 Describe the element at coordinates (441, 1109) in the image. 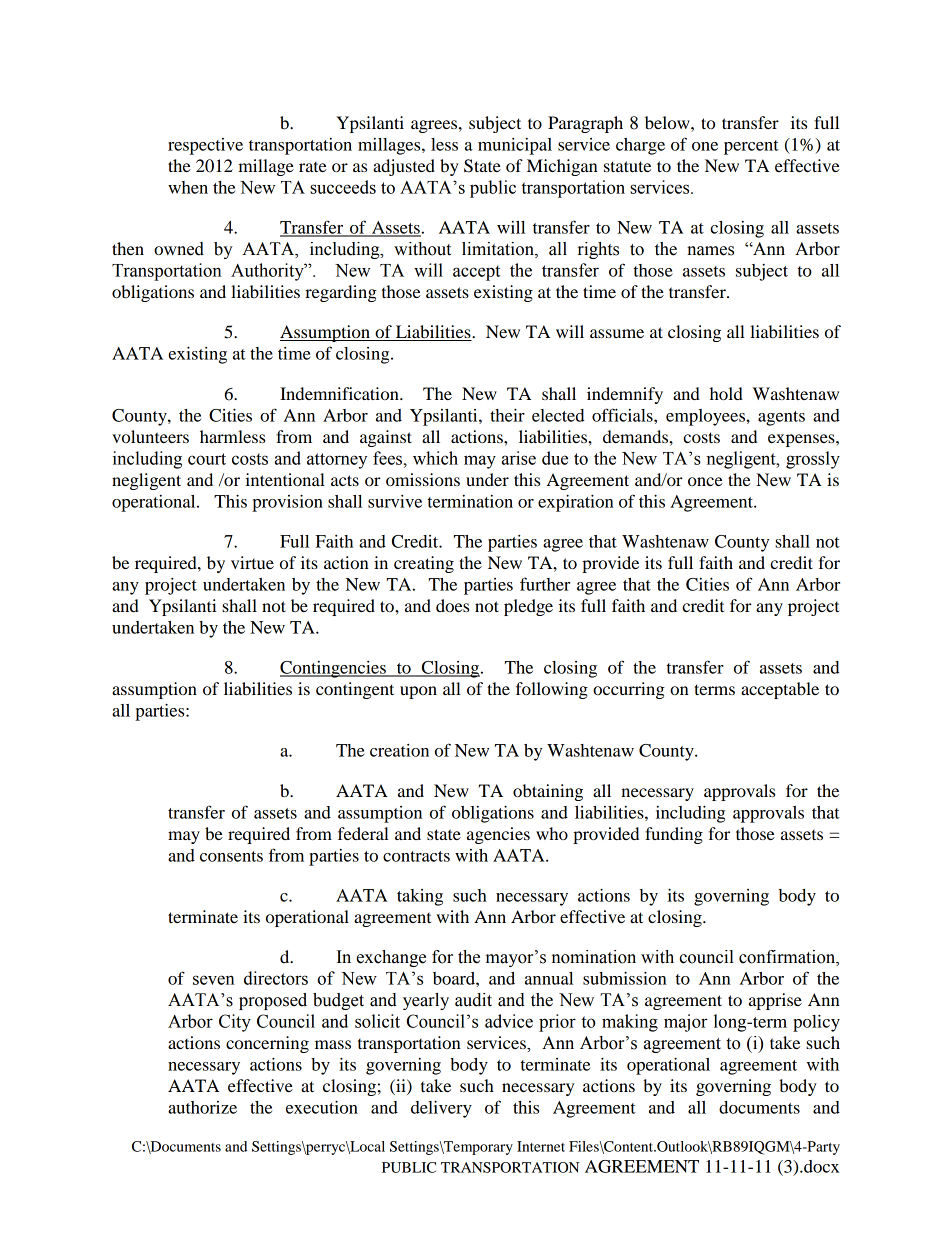

I see `delivery` at that location.
